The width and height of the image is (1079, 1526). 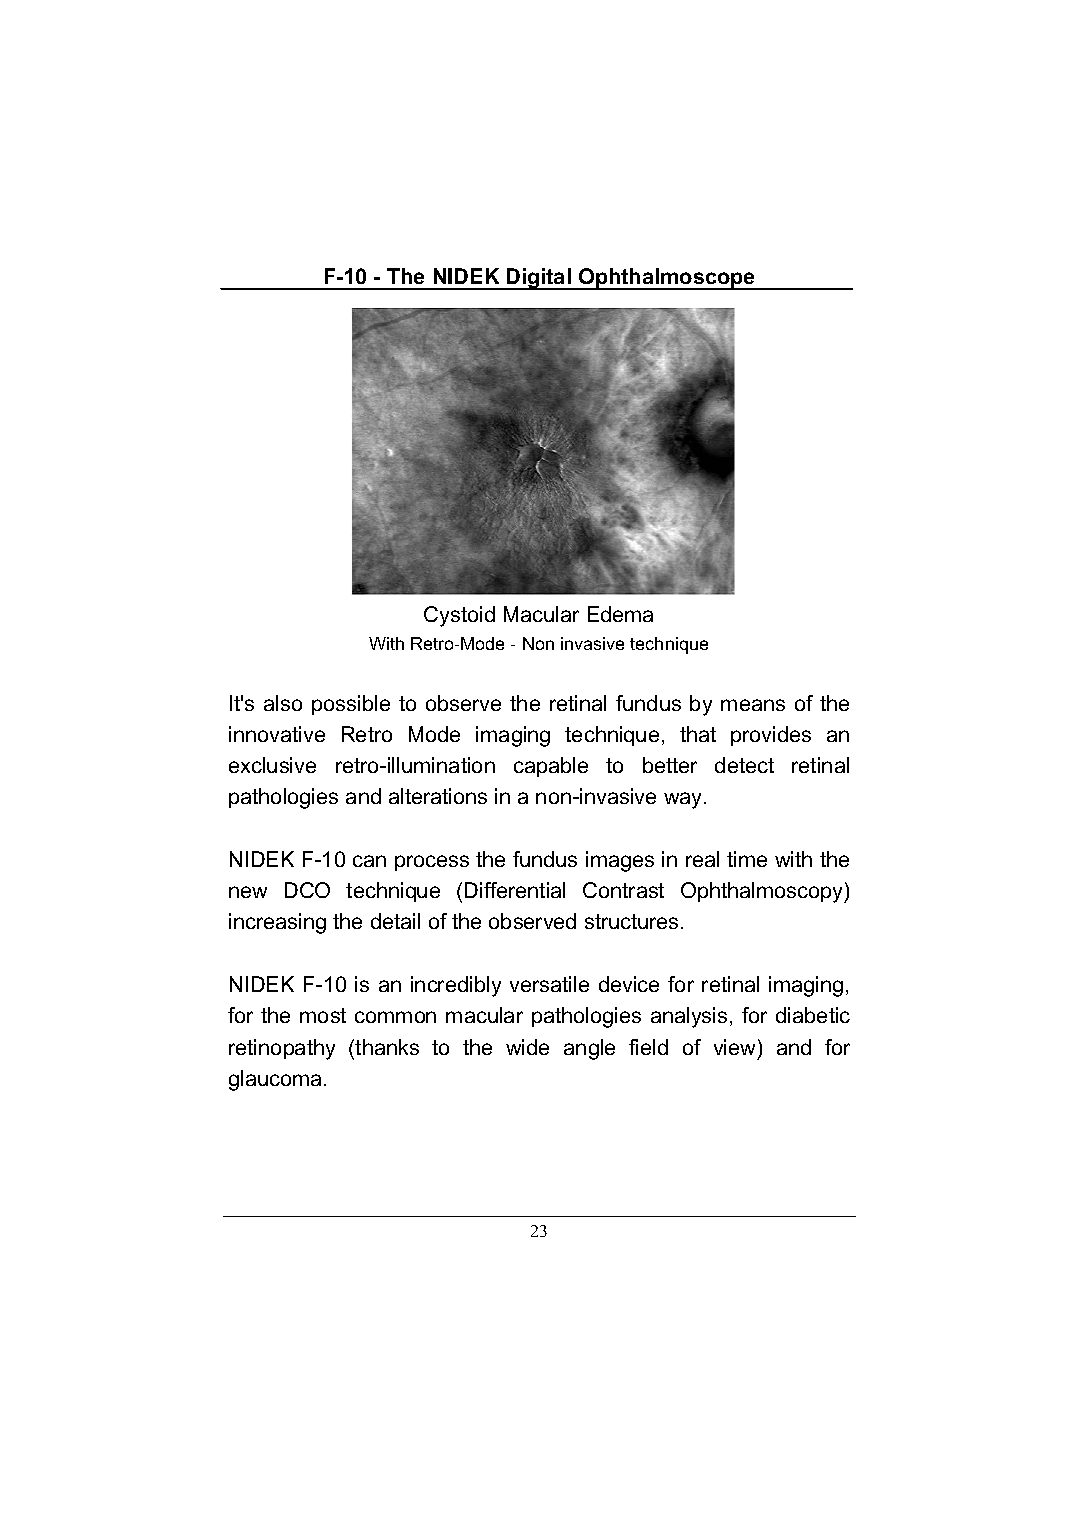 I want to click on means, so click(x=753, y=705).
